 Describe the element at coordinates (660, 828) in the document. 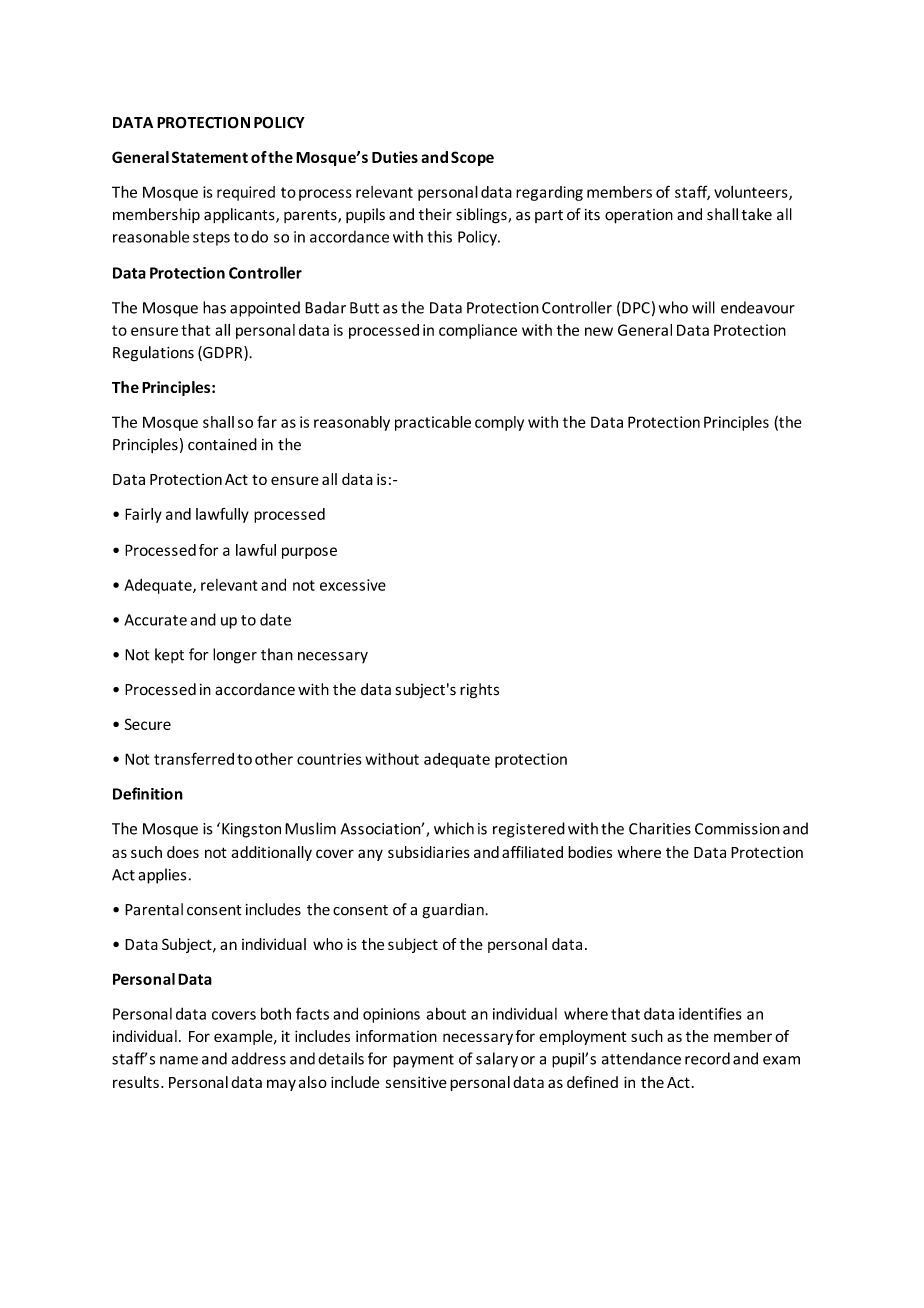

I see `Charities` at that location.
